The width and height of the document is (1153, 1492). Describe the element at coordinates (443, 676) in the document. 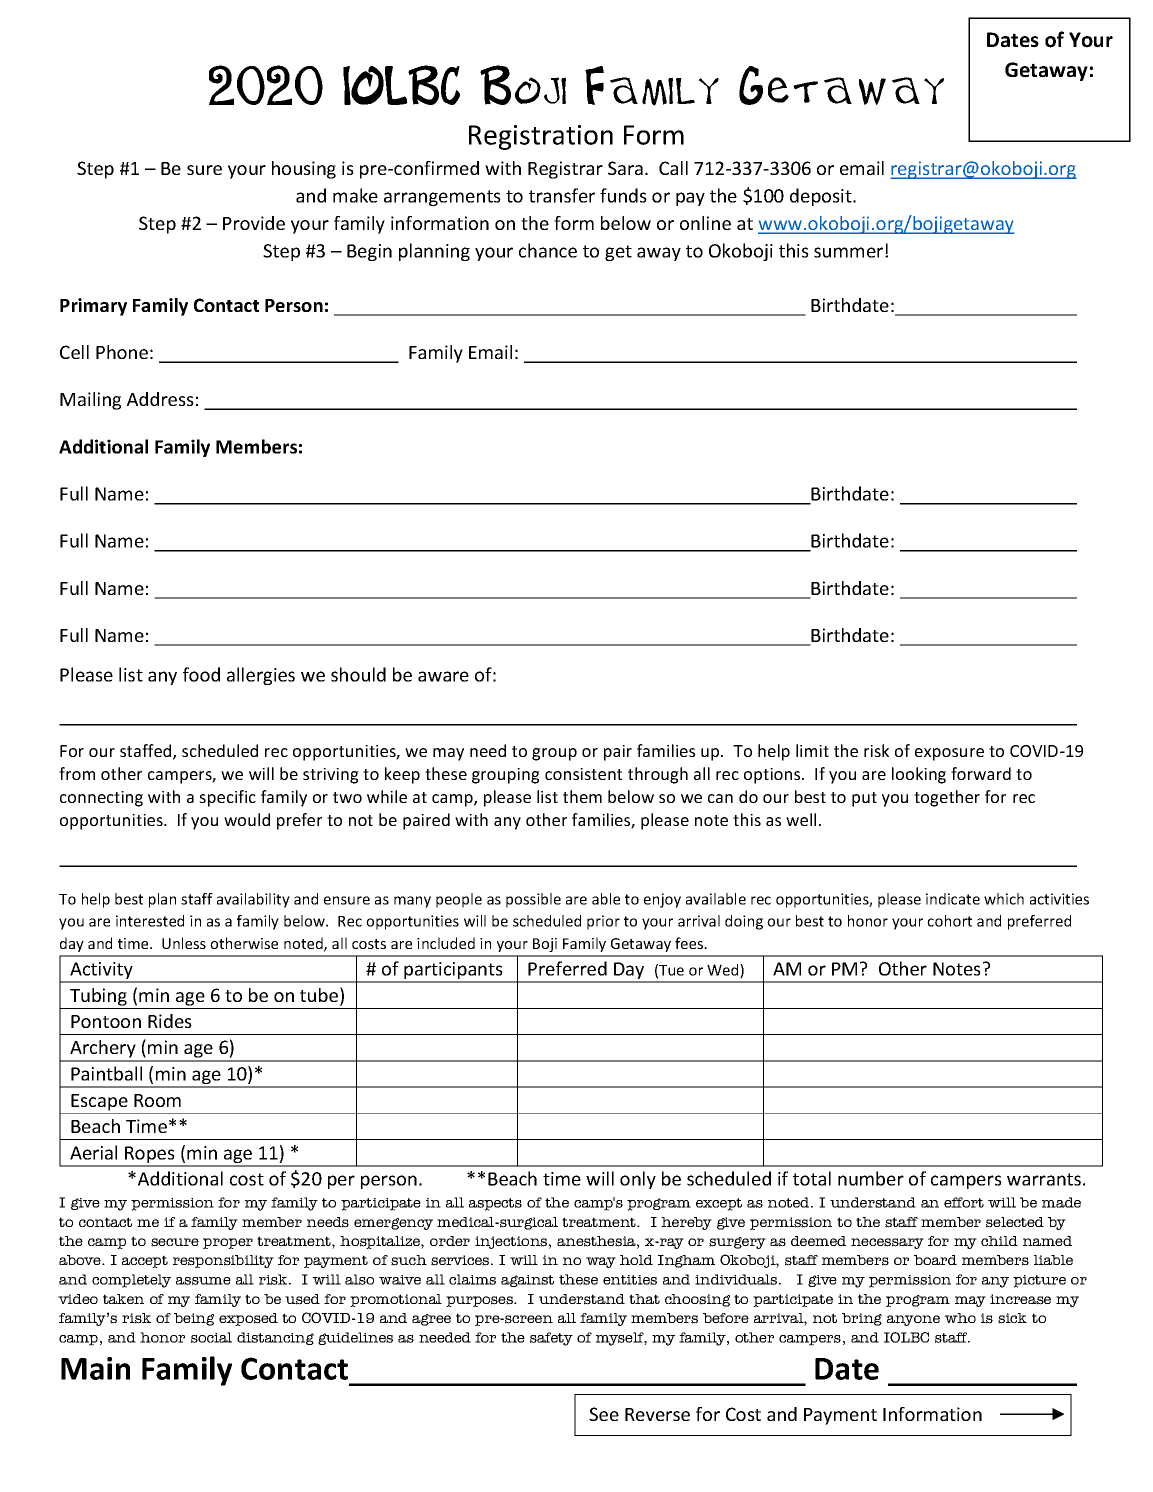

I see `aware` at that location.
